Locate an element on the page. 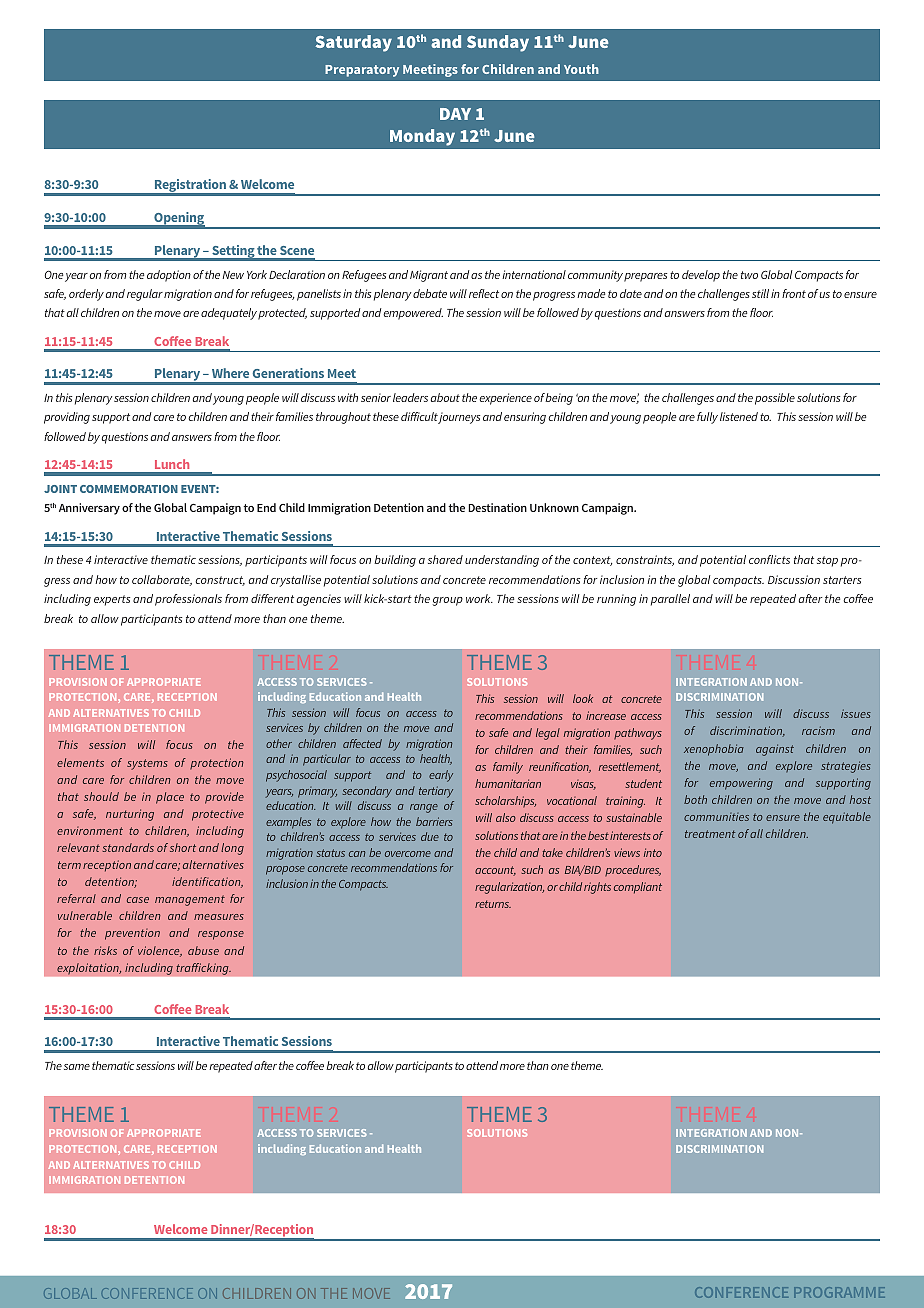  violence is located at coordinates (160, 951).
